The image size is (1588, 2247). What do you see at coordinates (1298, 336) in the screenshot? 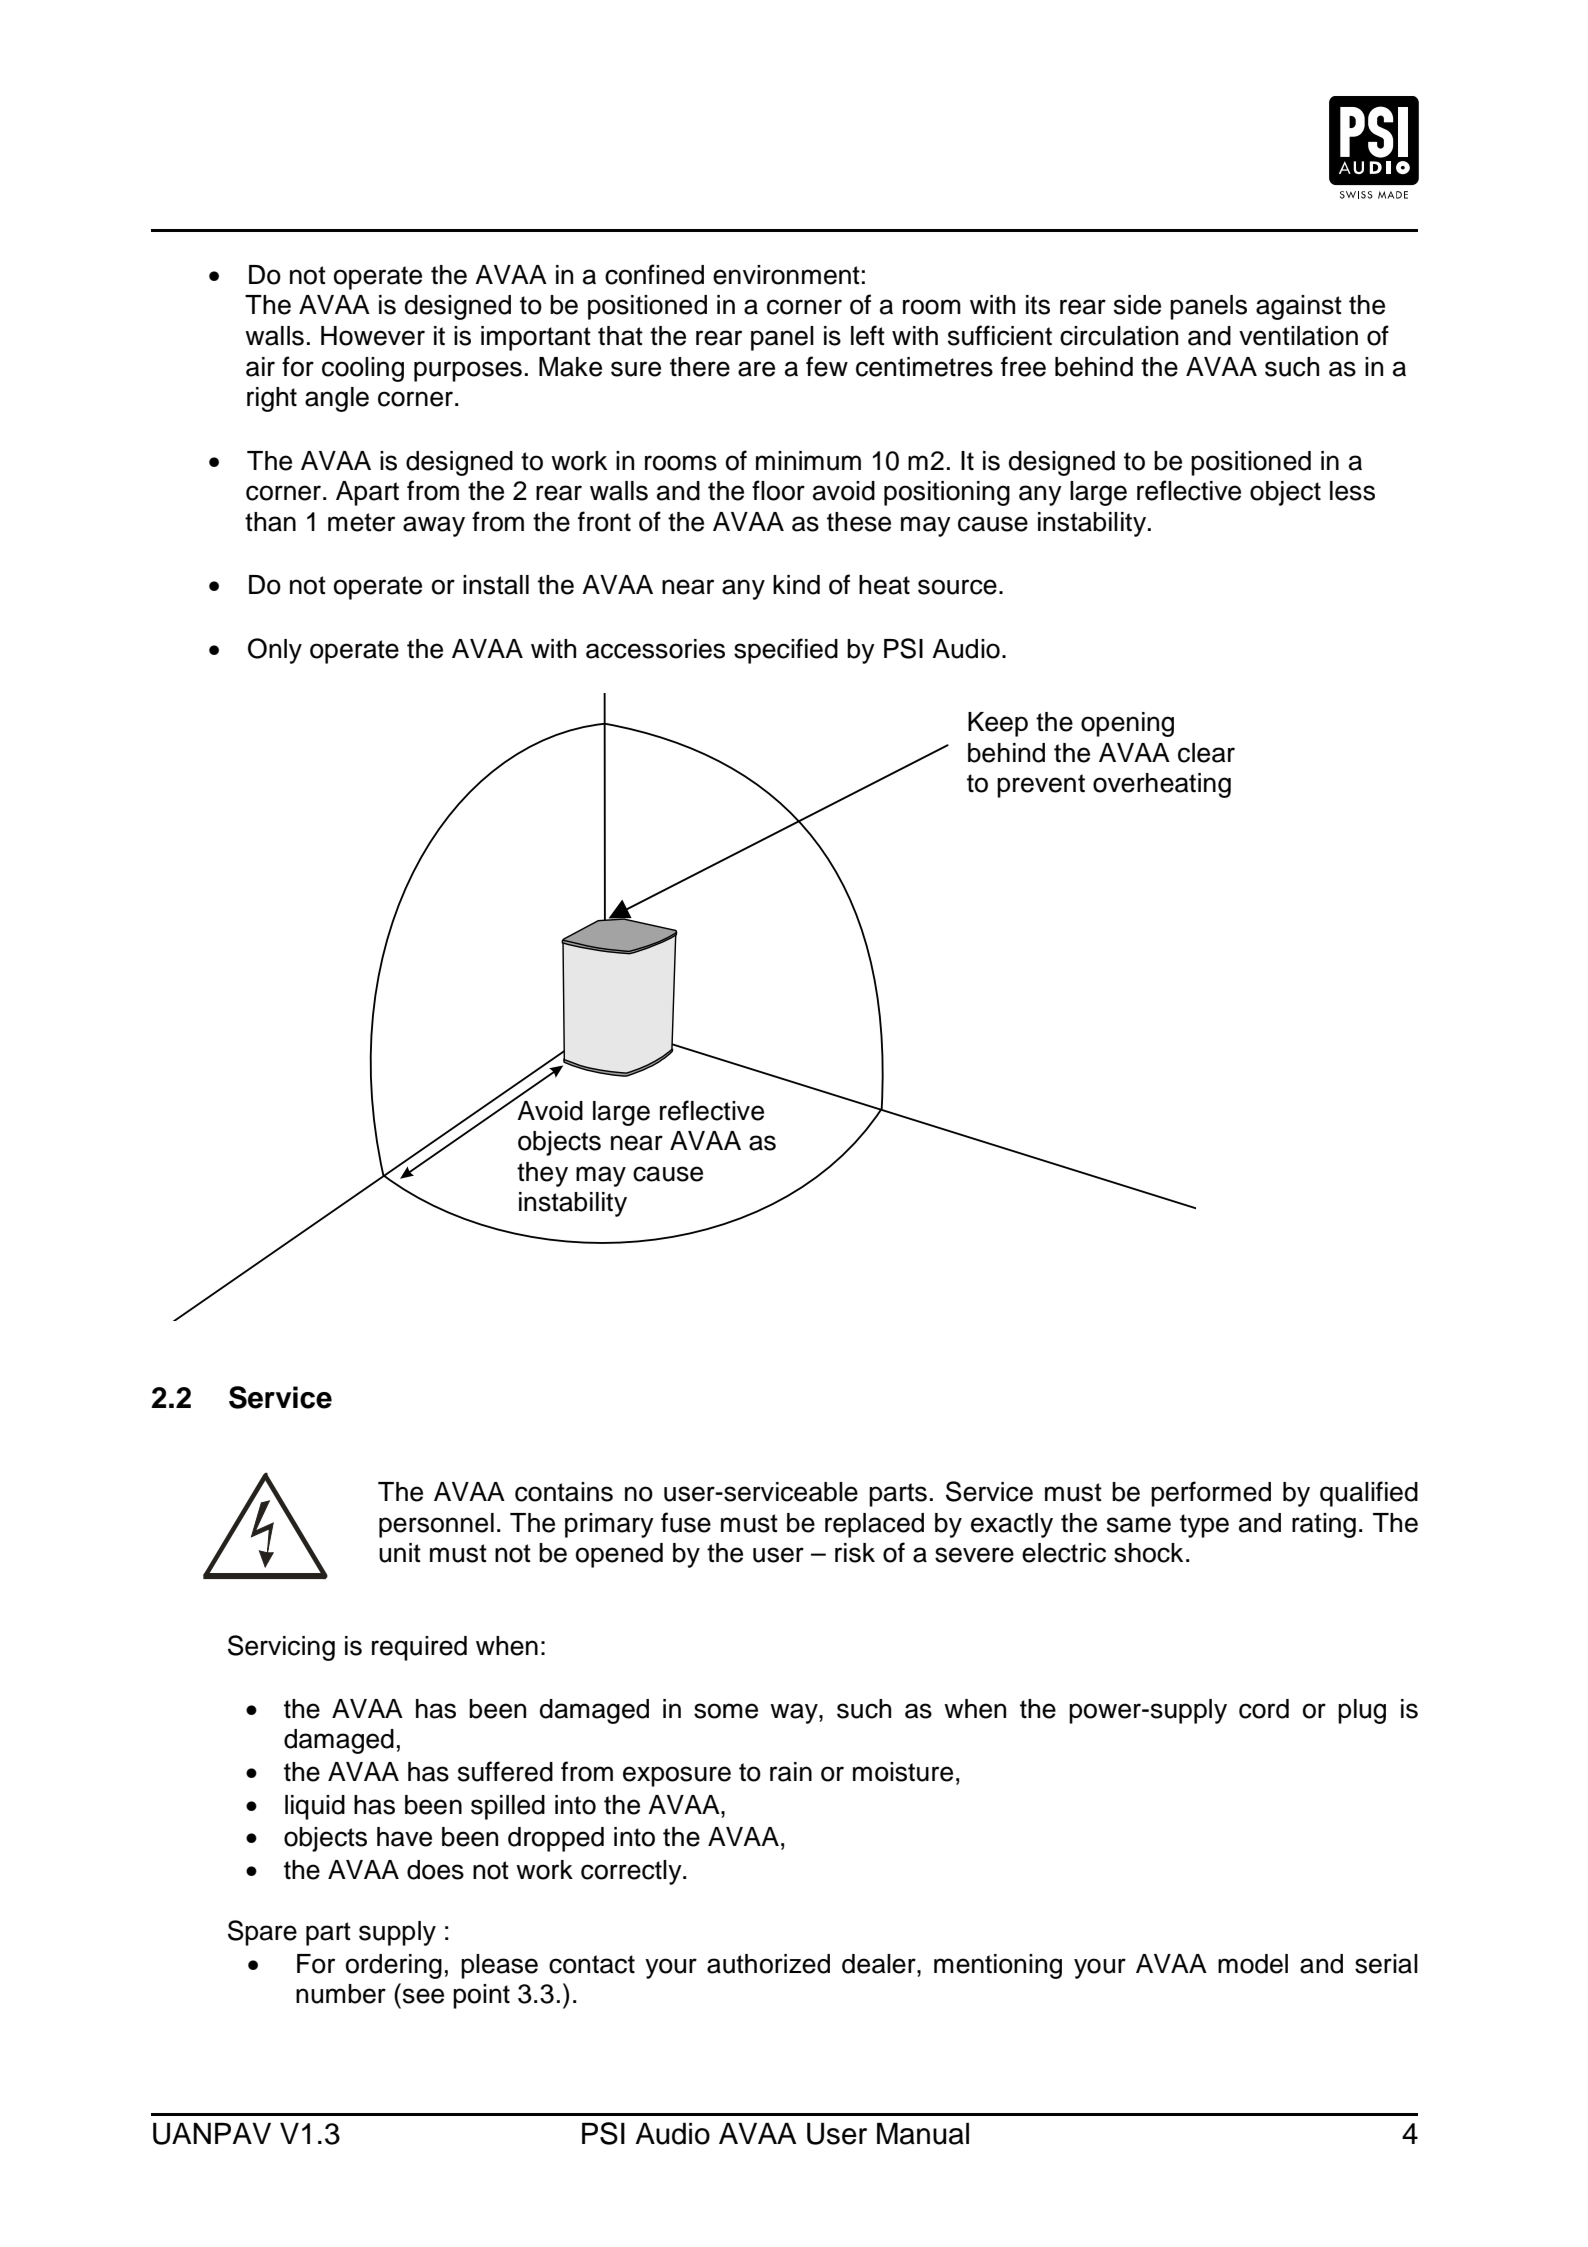
I see `ventilation` at bounding box center [1298, 336].
